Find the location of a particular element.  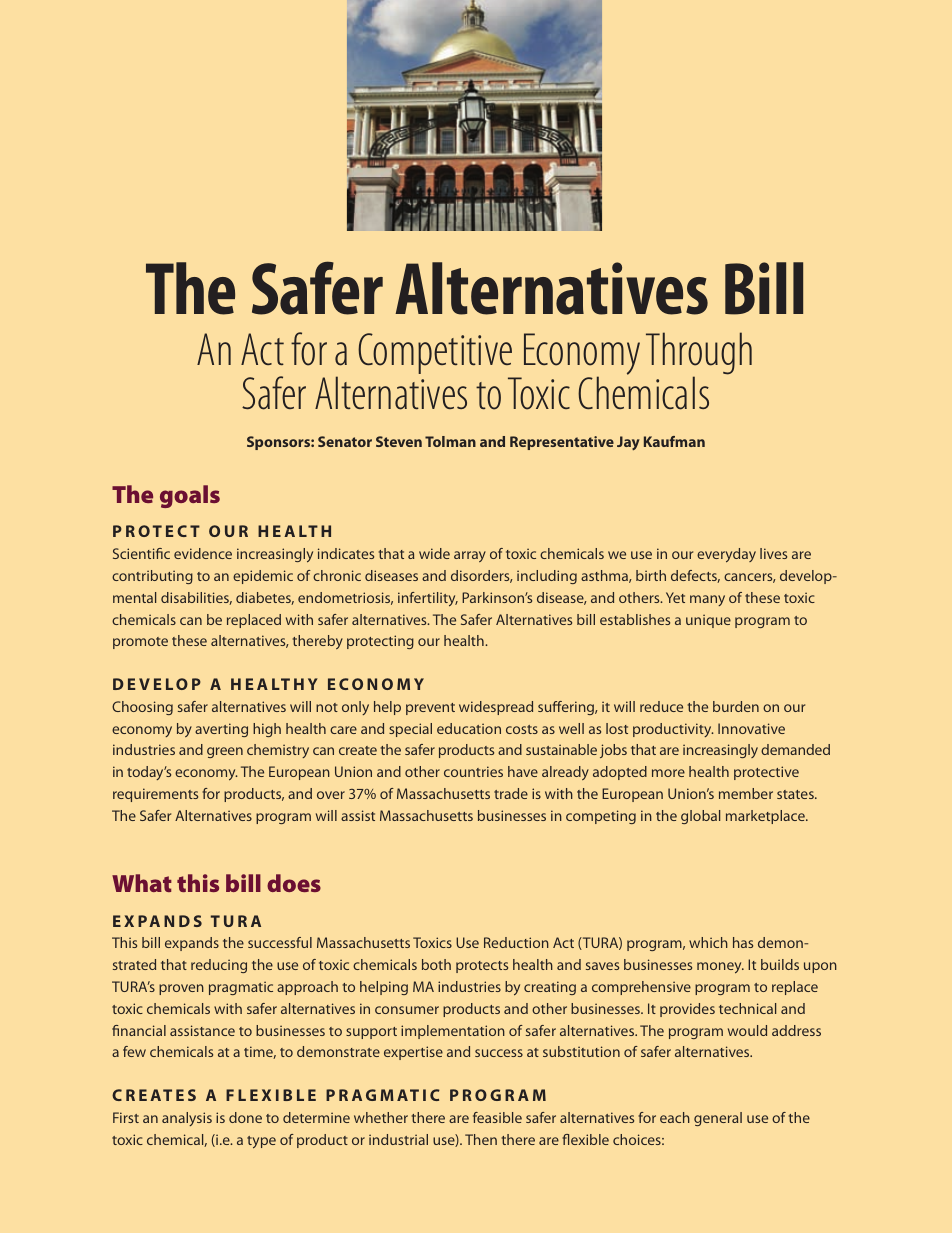

general is located at coordinates (718, 1119).
